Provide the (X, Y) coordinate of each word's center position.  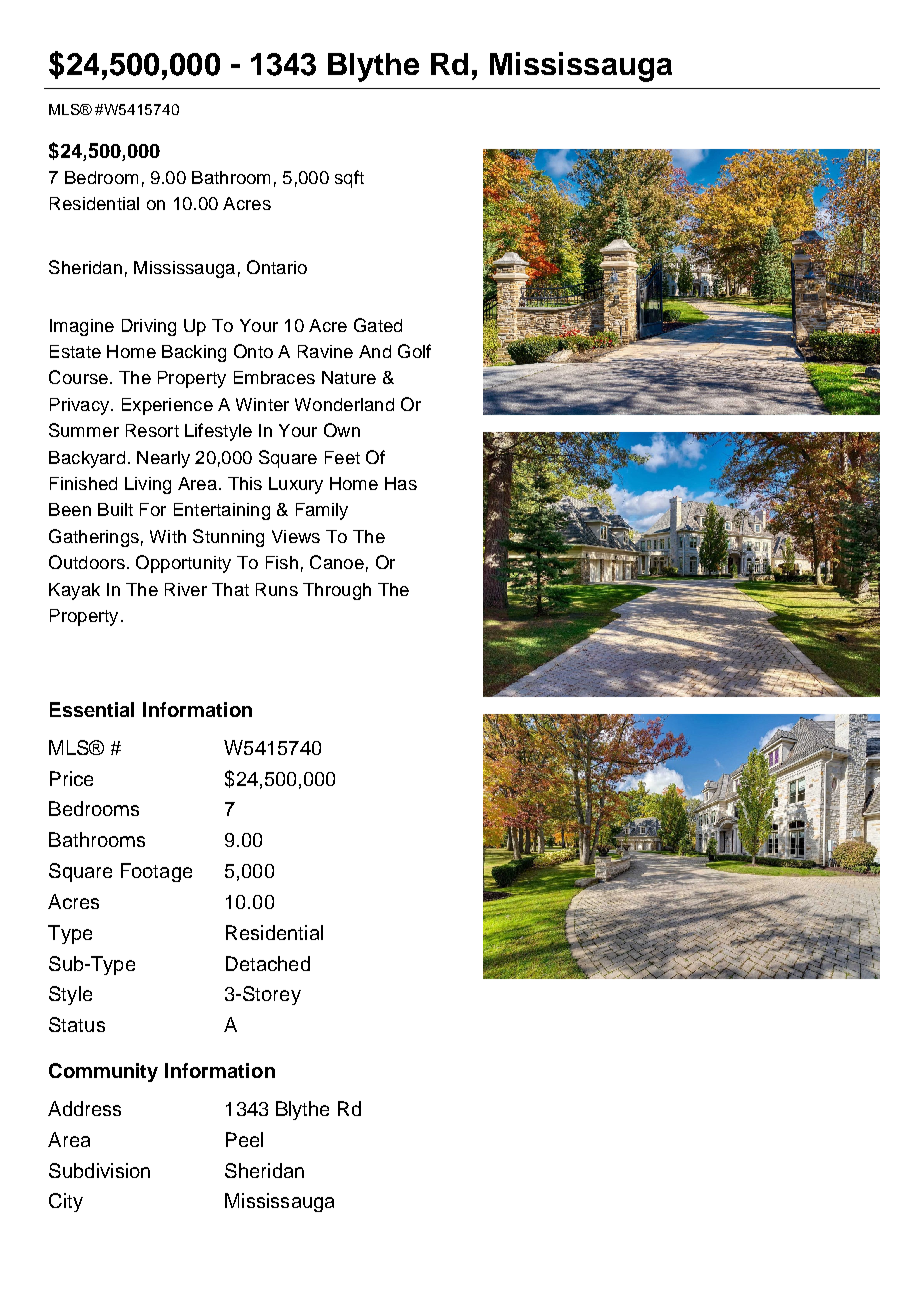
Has (401, 483)
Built (115, 509)
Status (77, 1024)
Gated (378, 325)
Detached (268, 963)
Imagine (82, 327)
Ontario (277, 267)
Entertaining (222, 511)
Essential (92, 709)
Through (337, 591)
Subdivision (99, 1170)
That (230, 589)
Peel (244, 1139)
